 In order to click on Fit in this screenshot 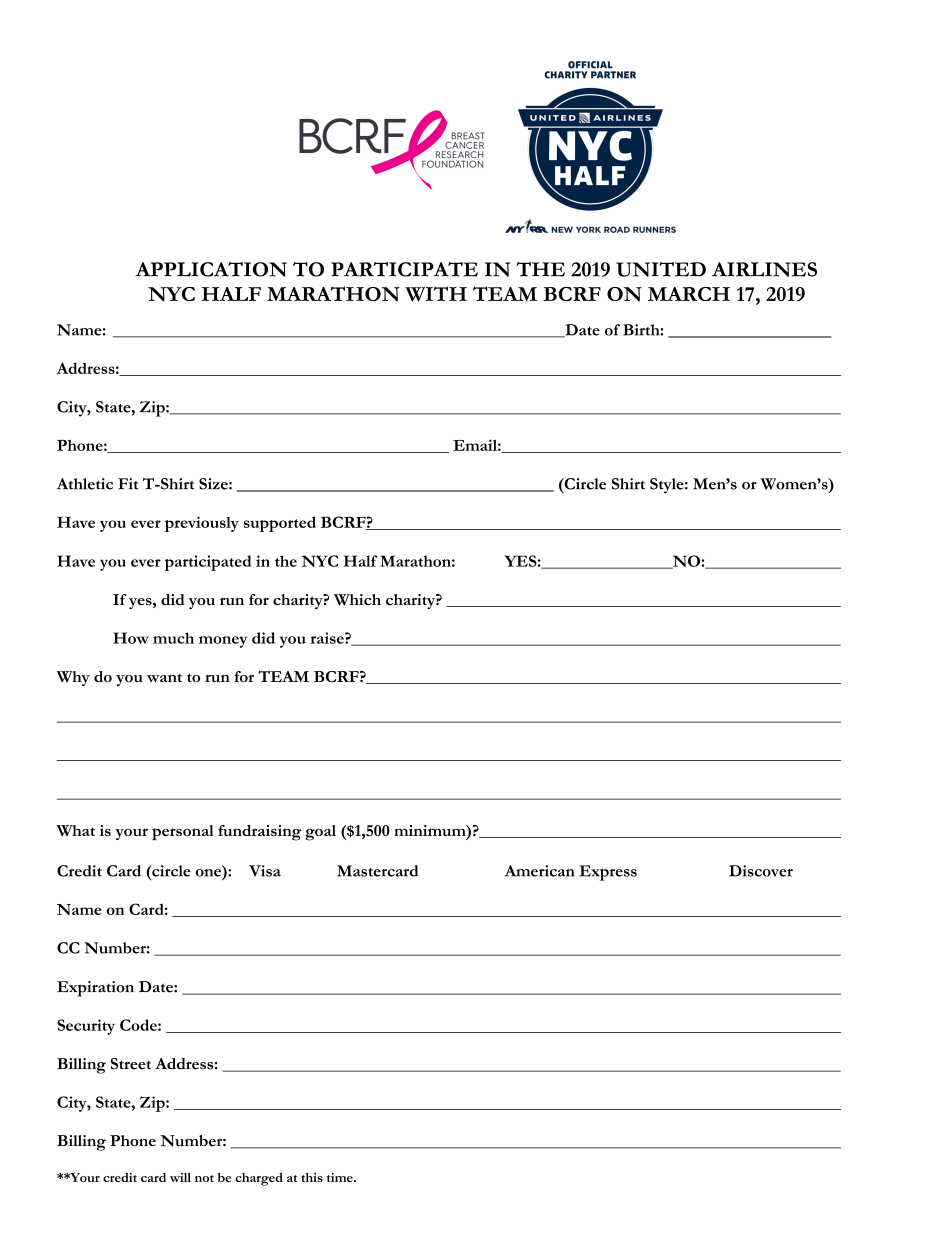, I will do `click(128, 484)`.
